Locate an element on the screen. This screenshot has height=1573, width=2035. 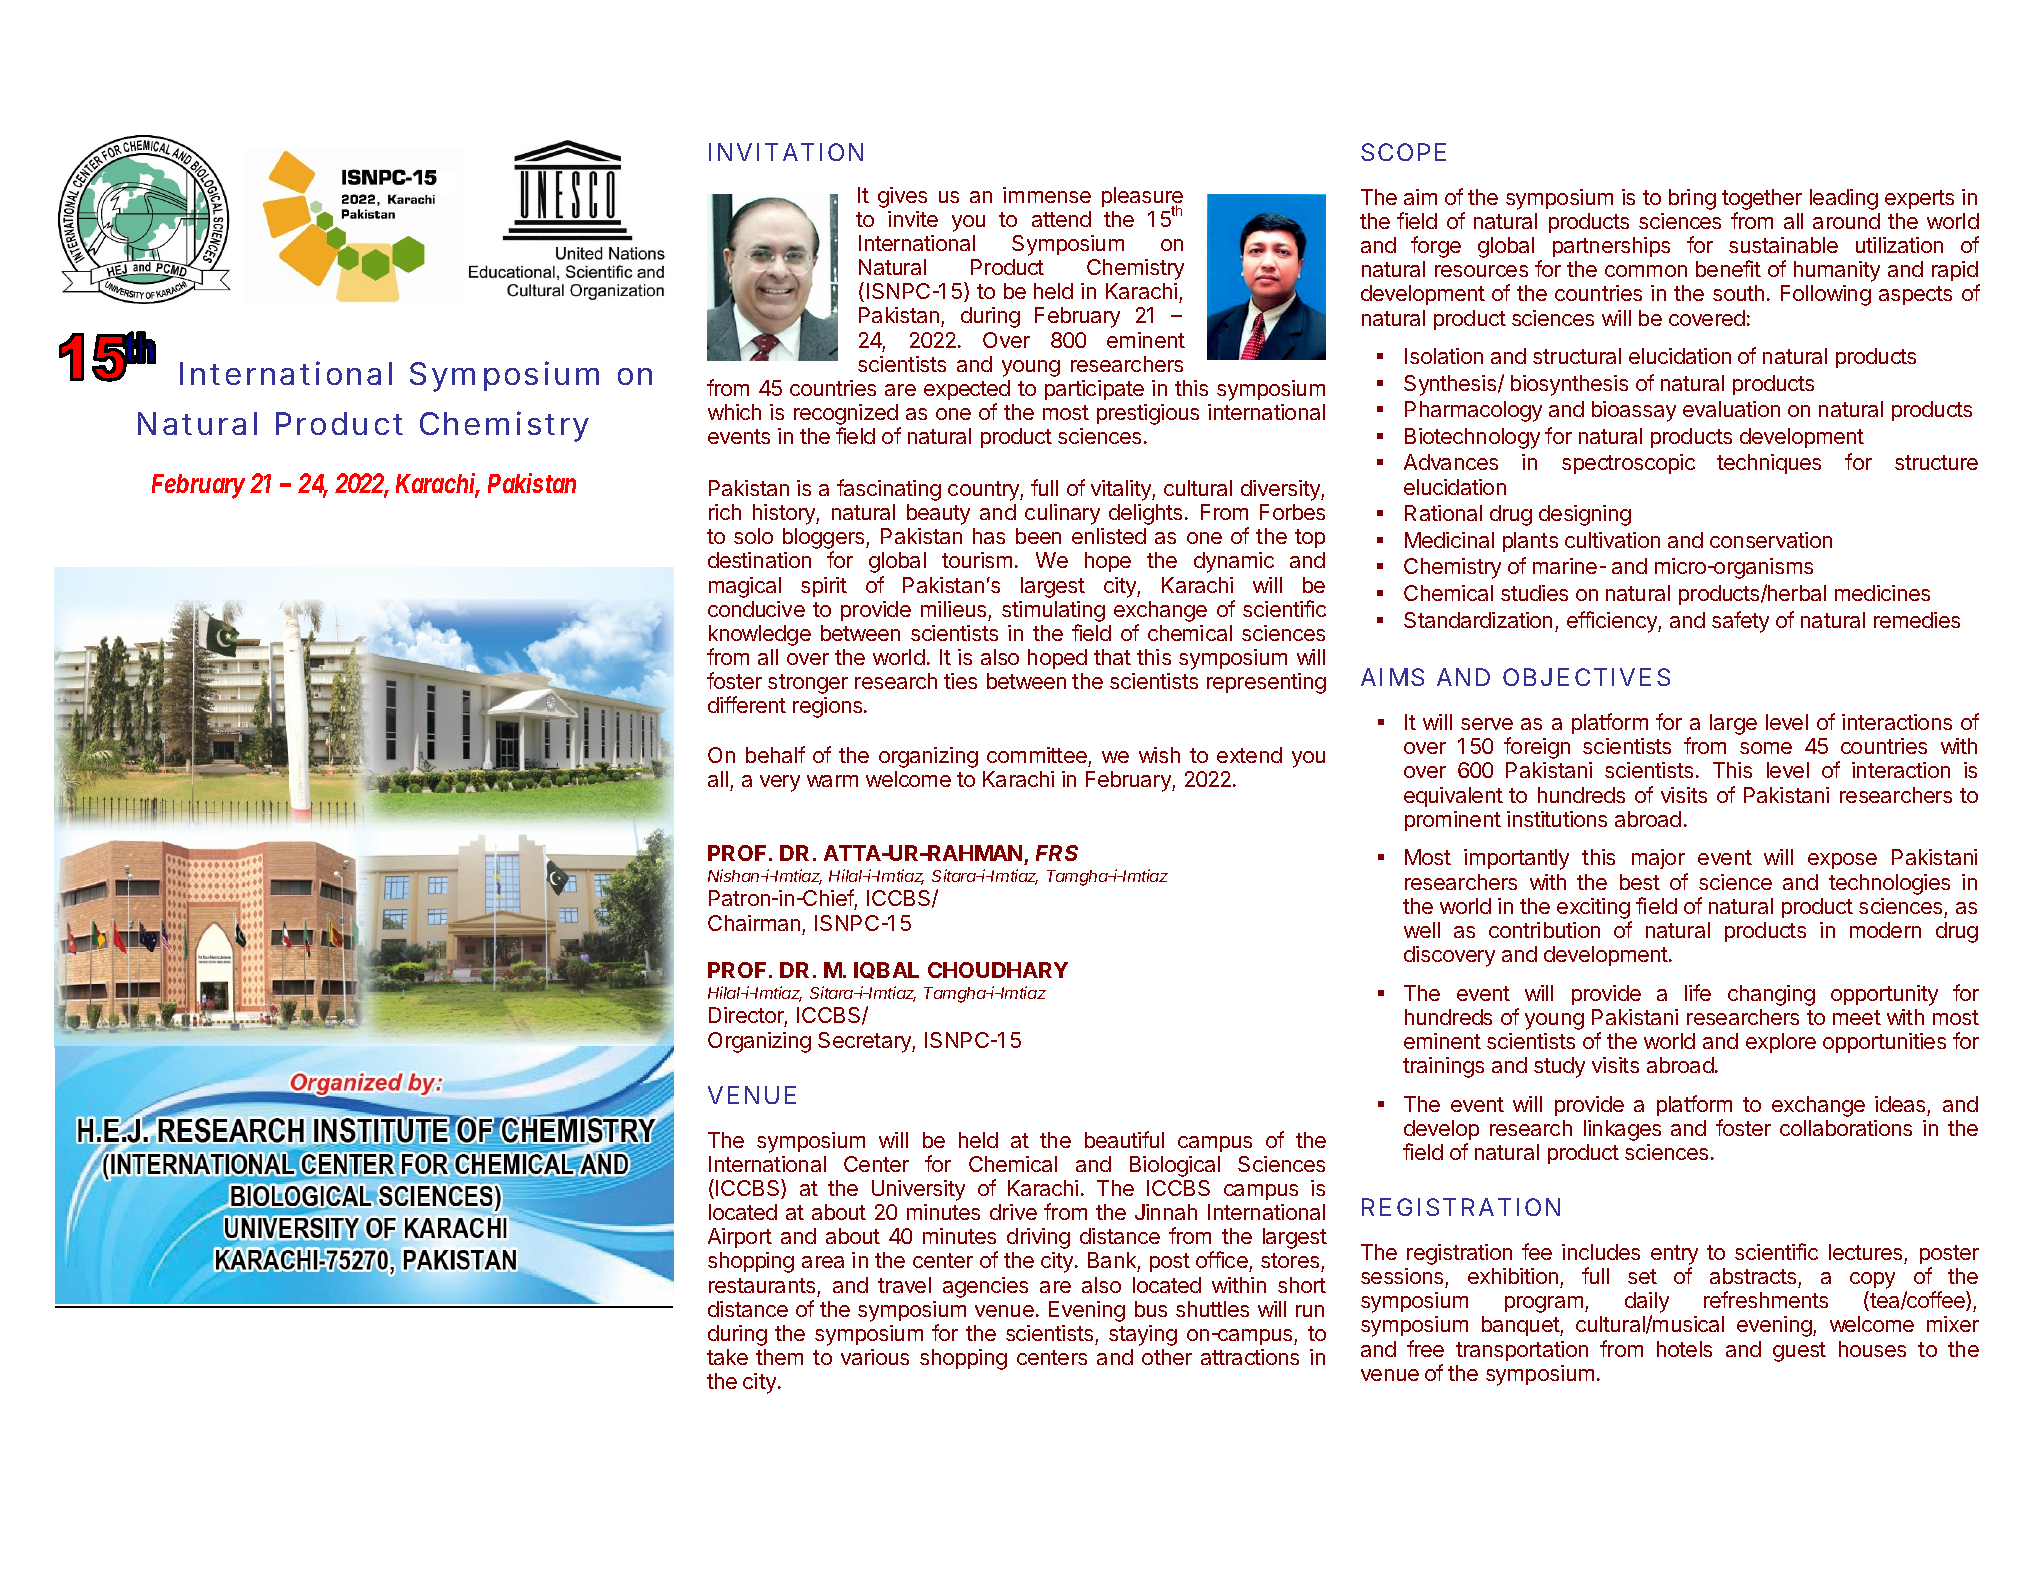
extend is located at coordinates (1249, 755).
